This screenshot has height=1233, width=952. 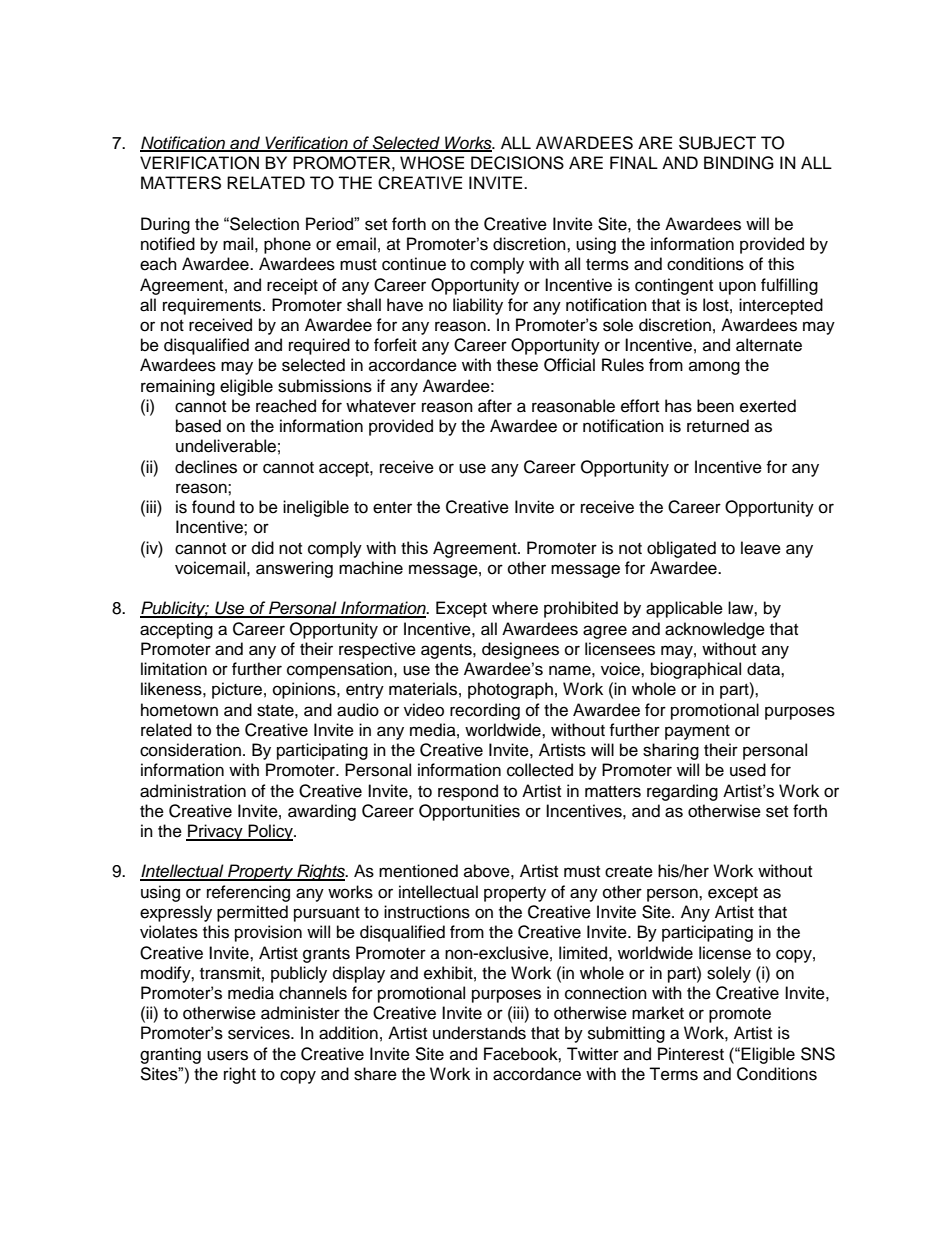 What do you see at coordinates (517, 163) in the screenshot?
I see `DECISIONS` at bounding box center [517, 163].
